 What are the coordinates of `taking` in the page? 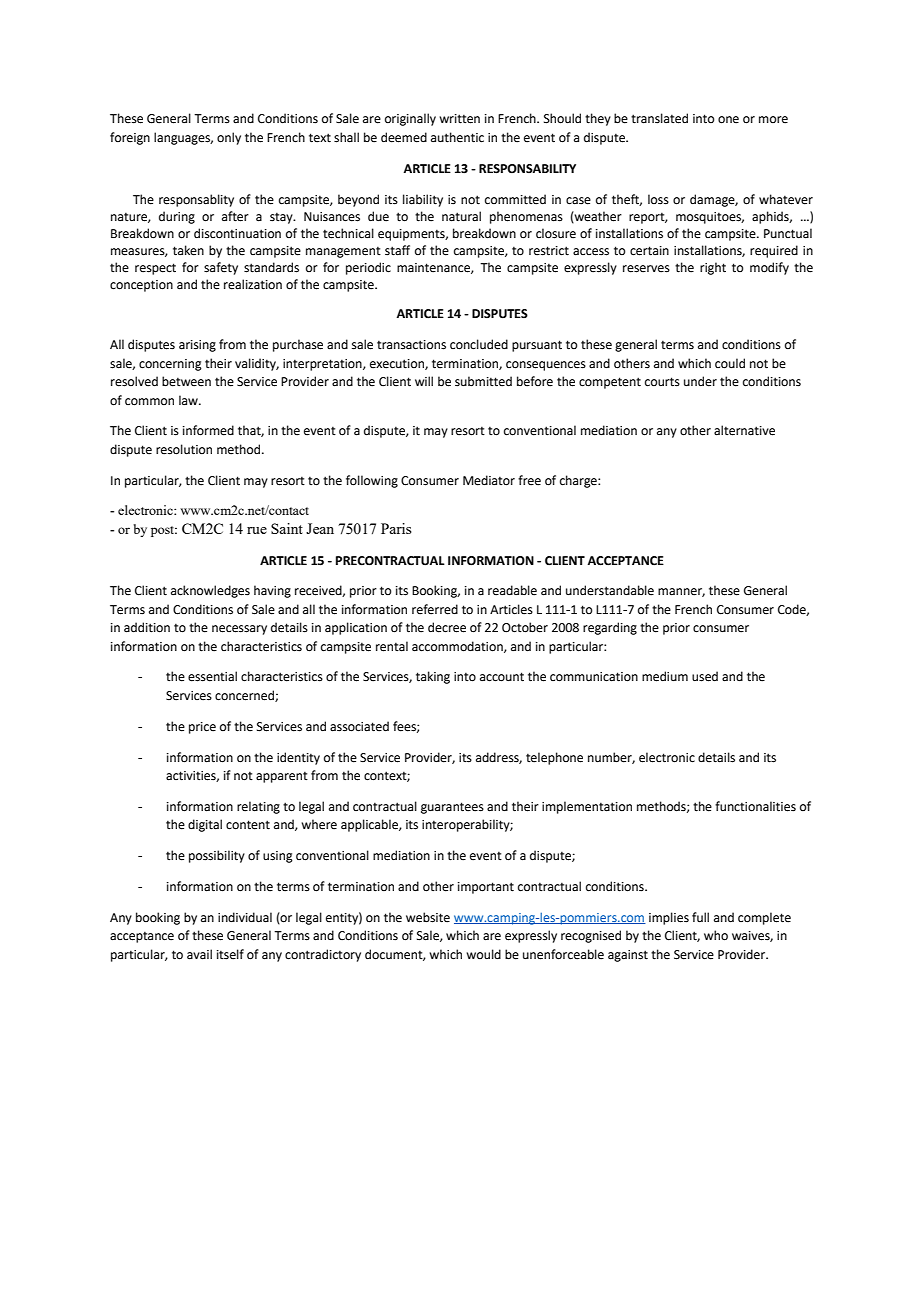 It's located at (433, 677).
